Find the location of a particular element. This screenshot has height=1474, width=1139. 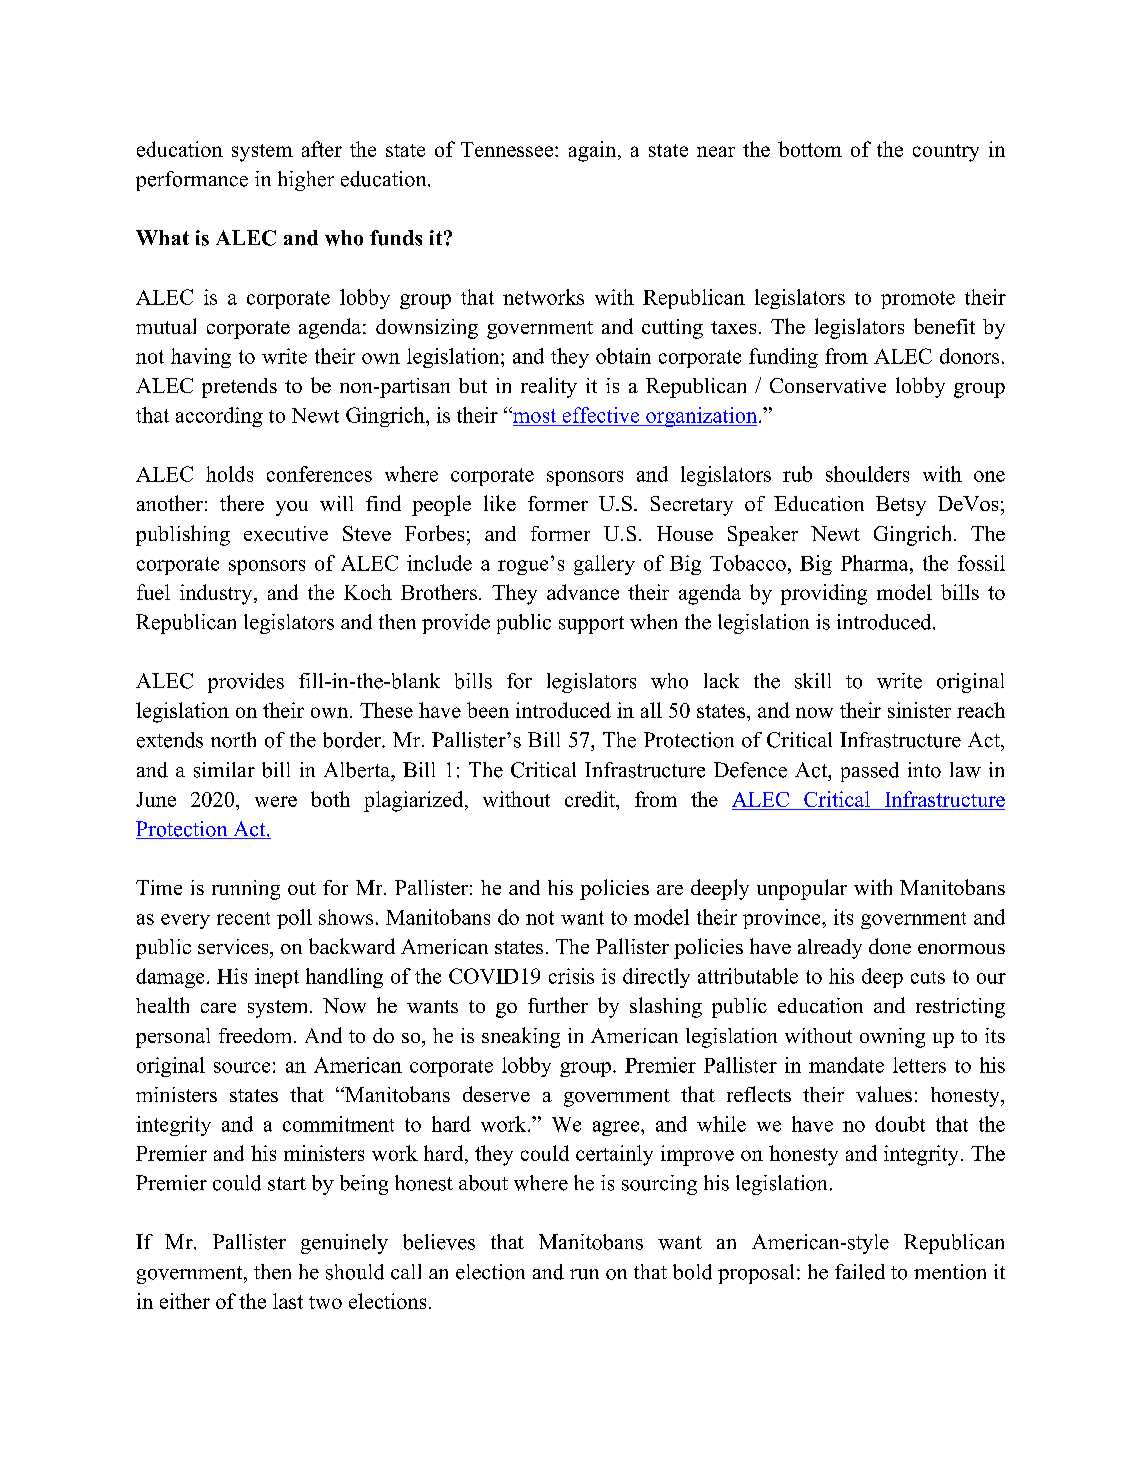

country is located at coordinates (946, 153).
